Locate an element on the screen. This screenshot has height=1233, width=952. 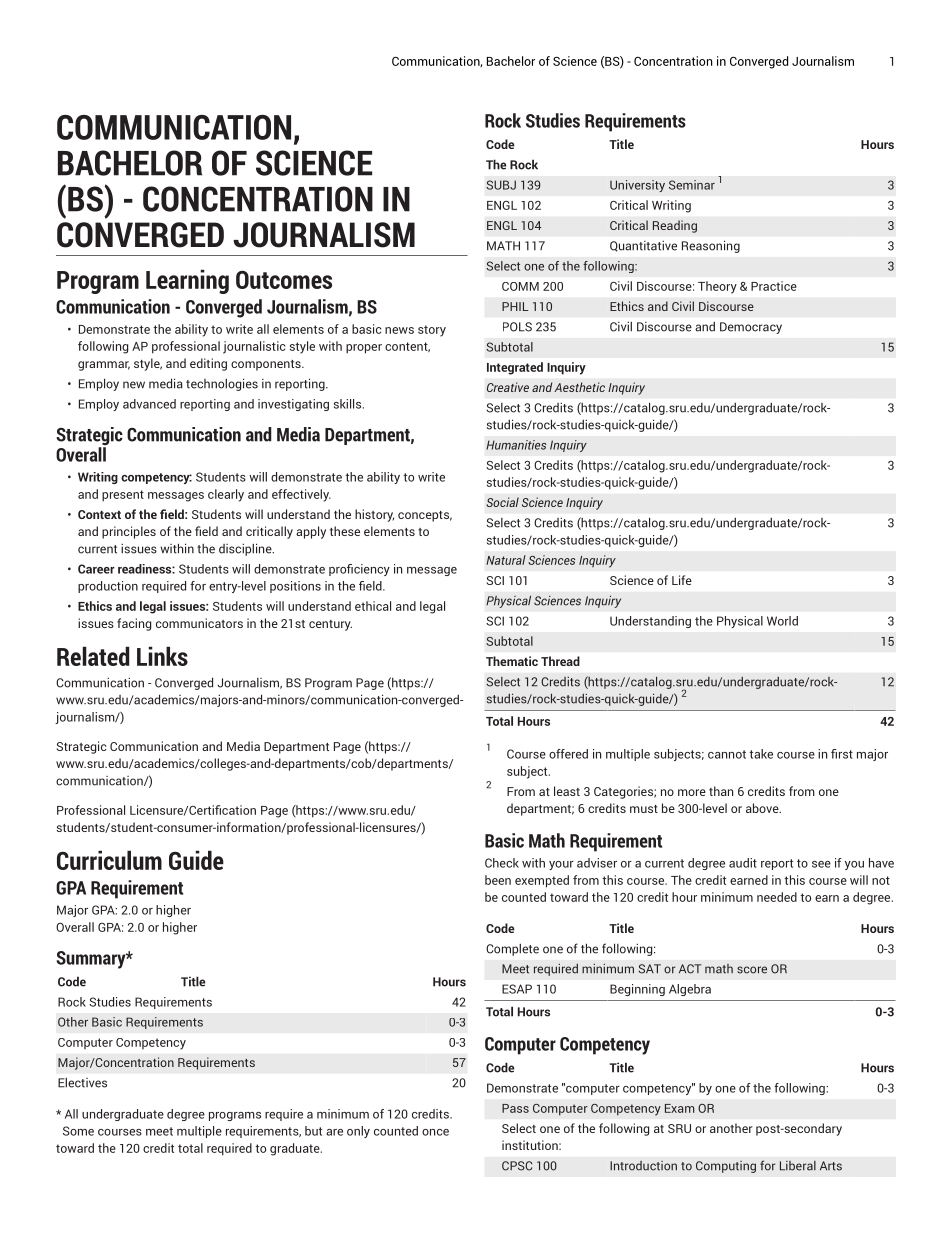
Thematic is located at coordinates (512, 661).
